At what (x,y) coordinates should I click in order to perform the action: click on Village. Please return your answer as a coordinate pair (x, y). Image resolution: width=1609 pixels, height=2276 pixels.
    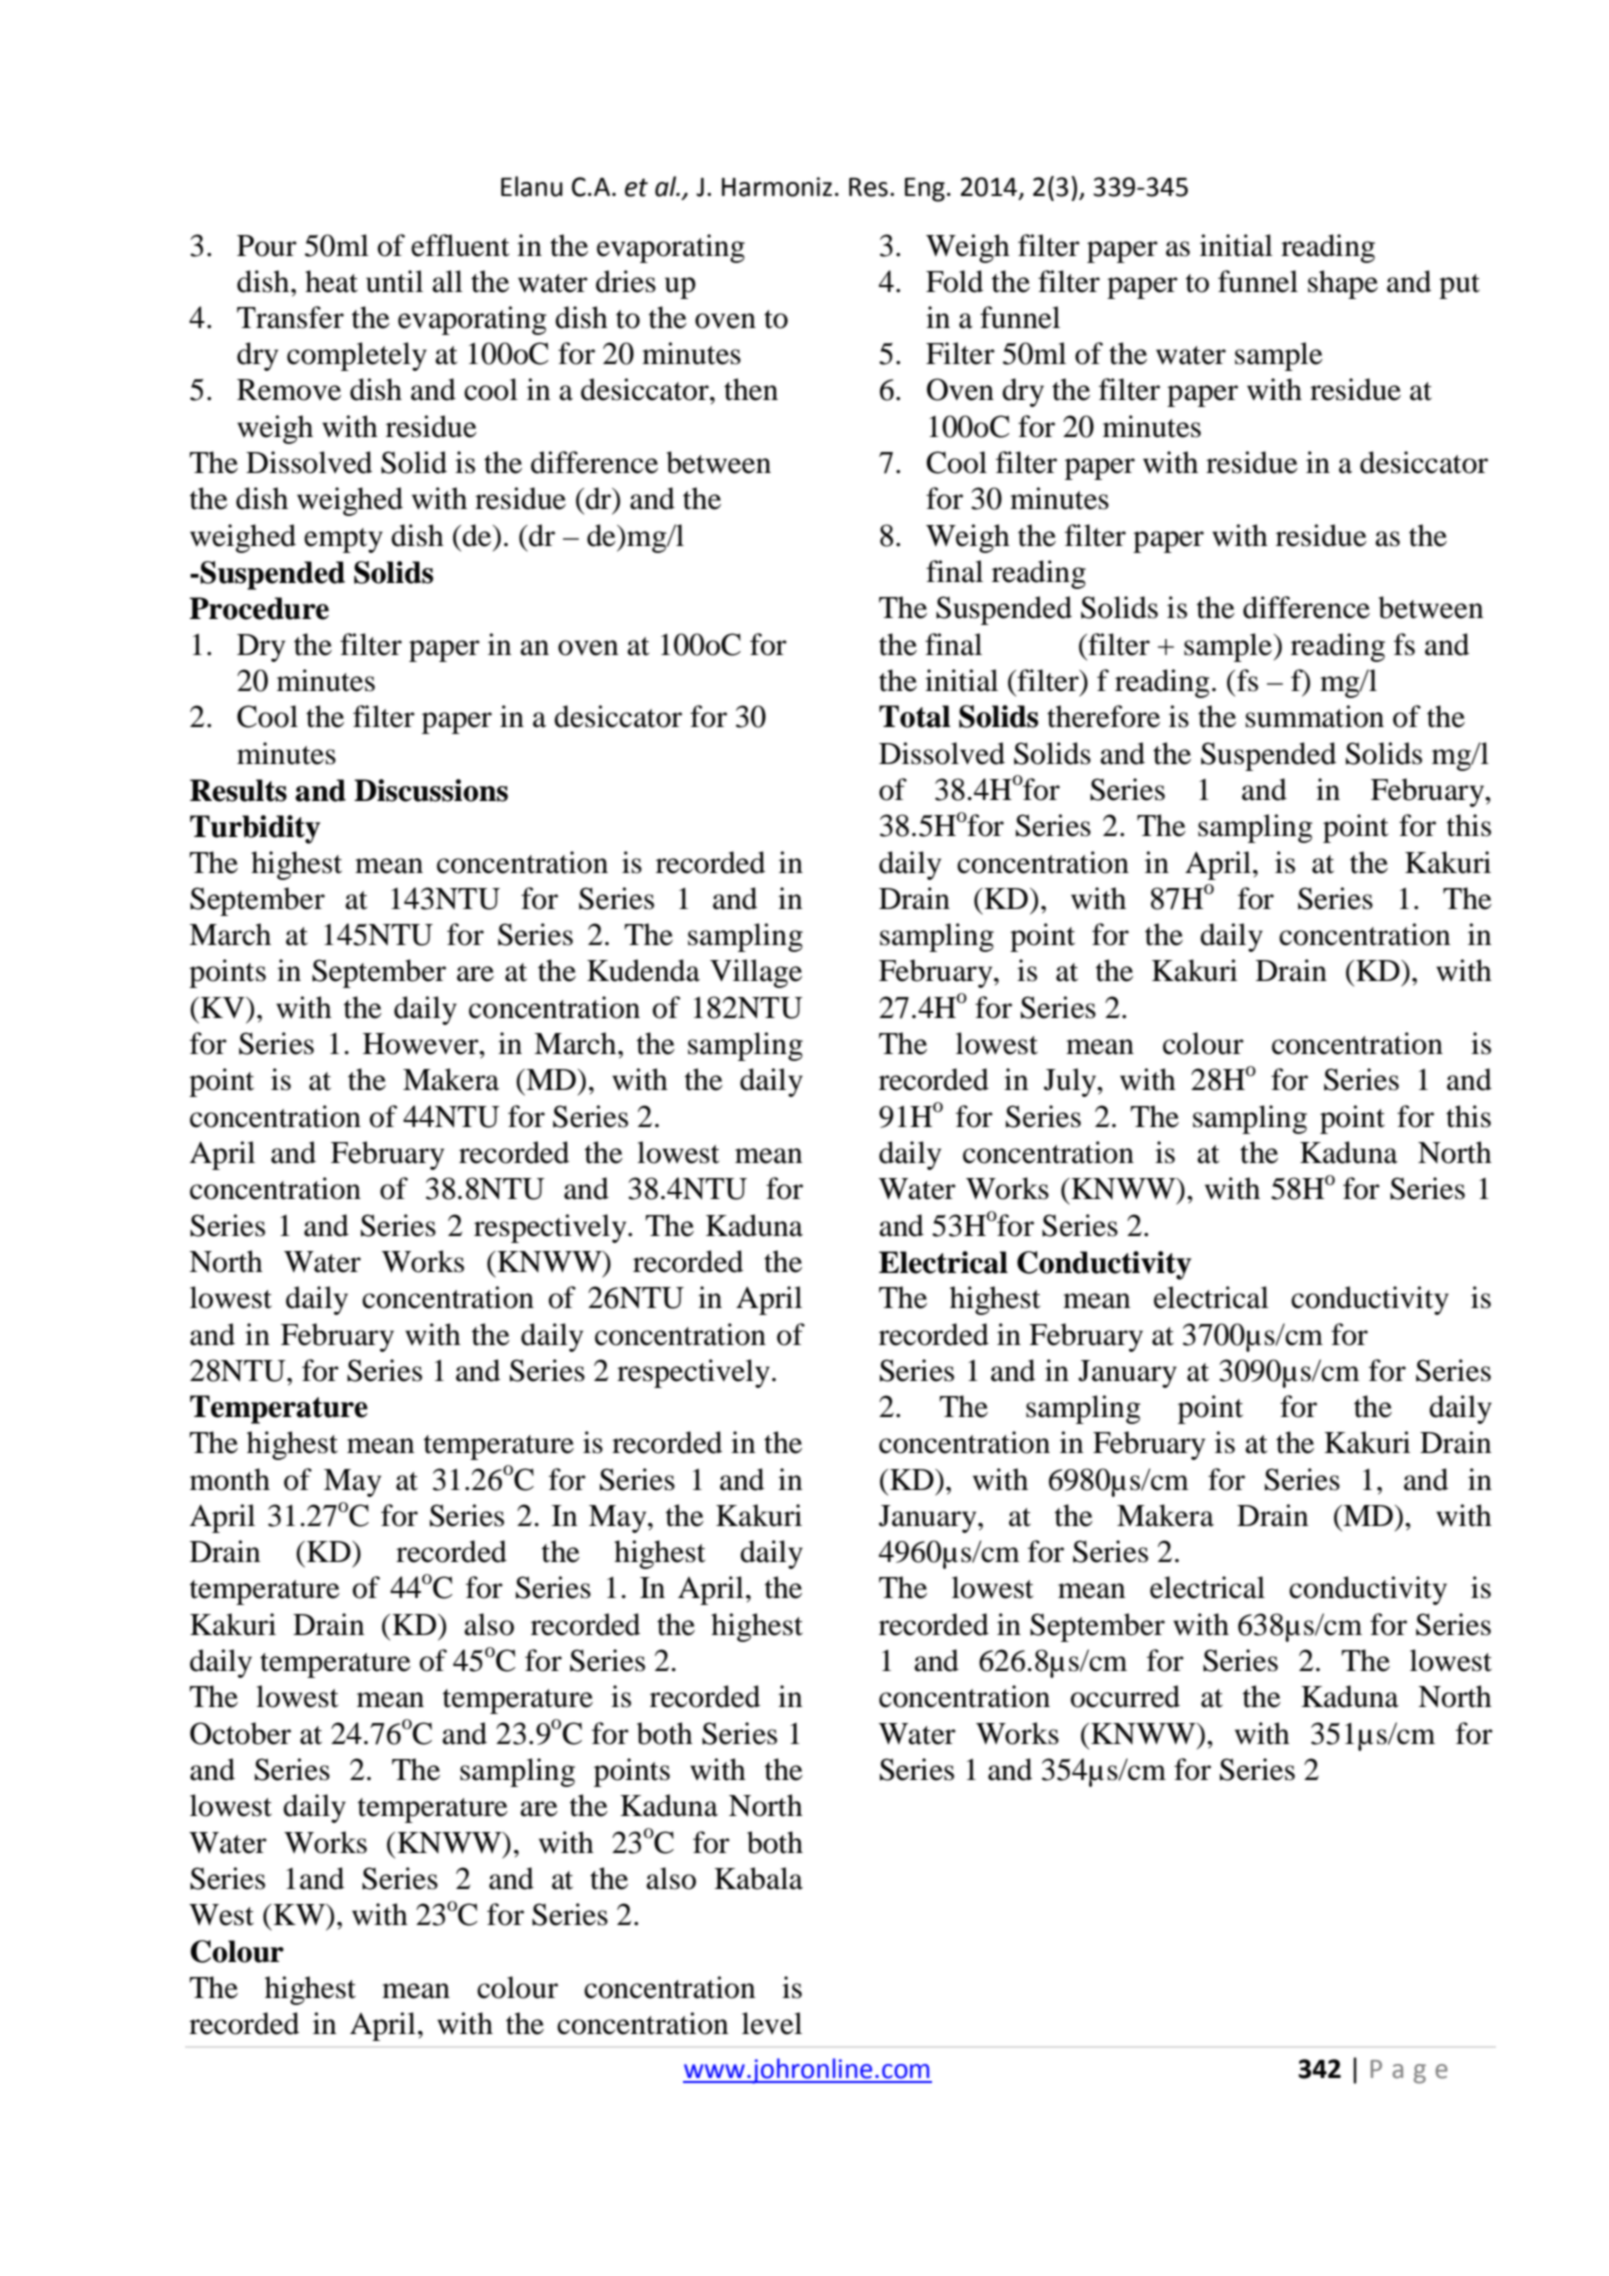
    Looking at the image, I should click on (756, 973).
